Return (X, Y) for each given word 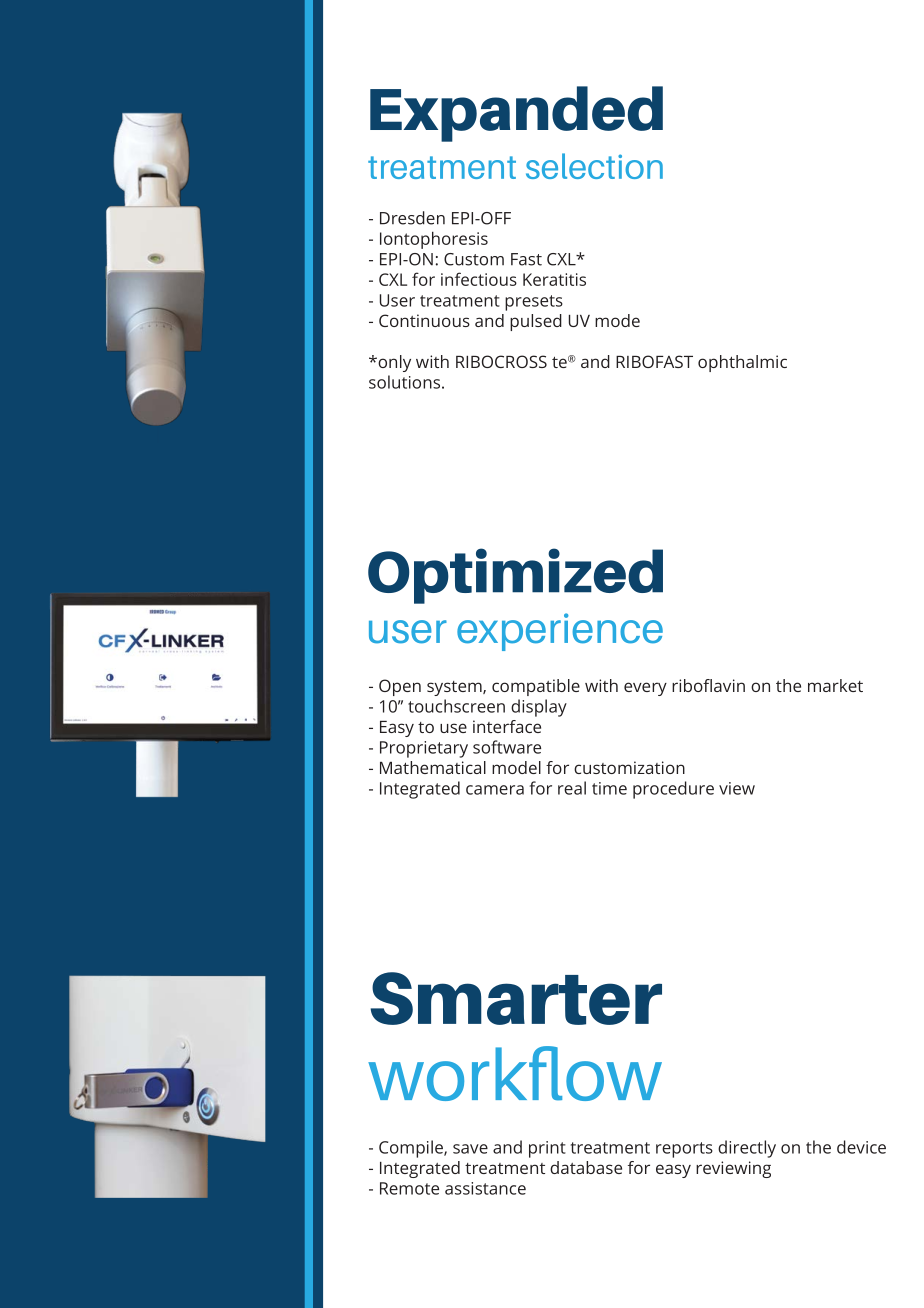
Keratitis (554, 279)
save (470, 1149)
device (861, 1147)
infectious (479, 279)
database (586, 1167)
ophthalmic (742, 363)
